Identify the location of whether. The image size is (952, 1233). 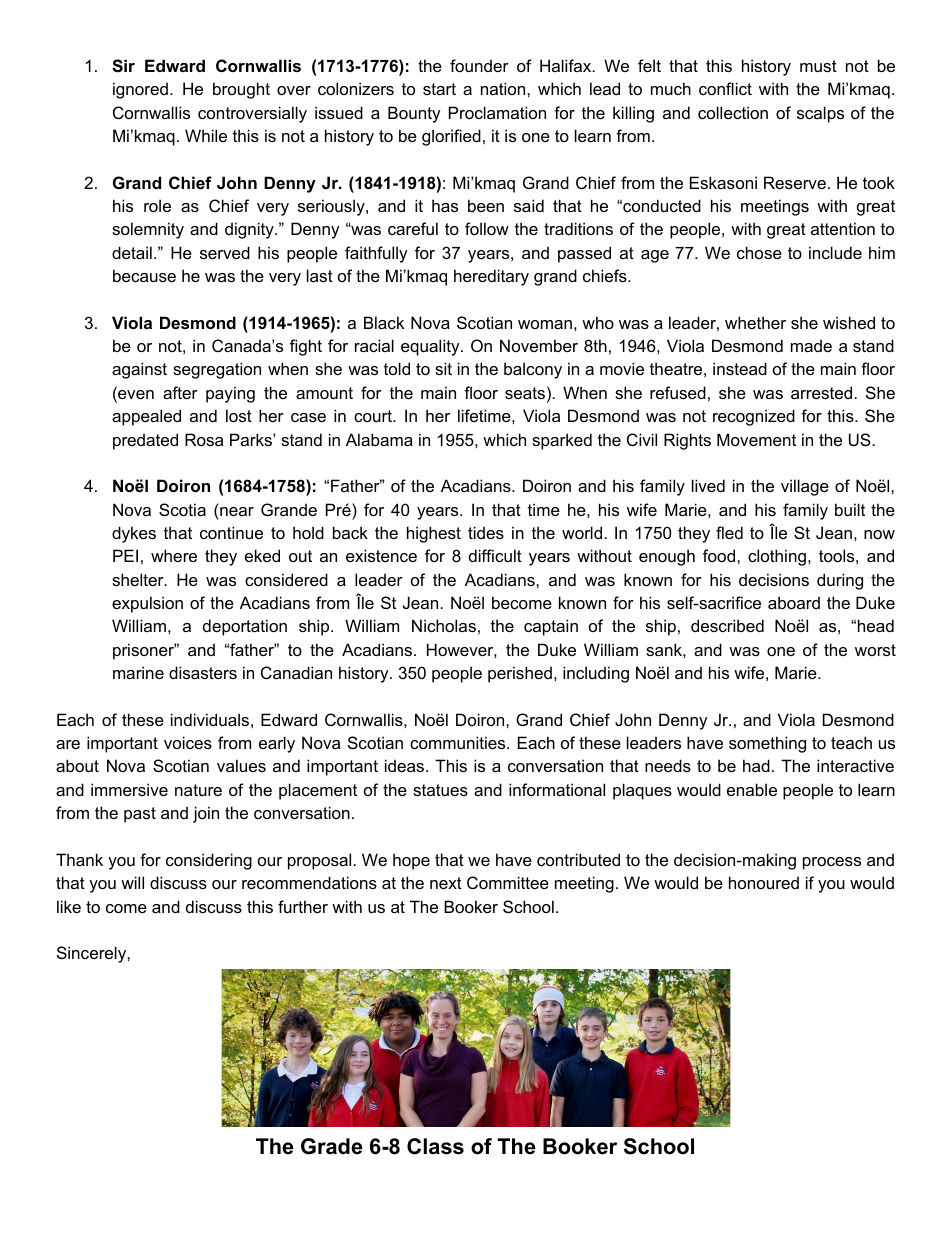
(755, 322).
